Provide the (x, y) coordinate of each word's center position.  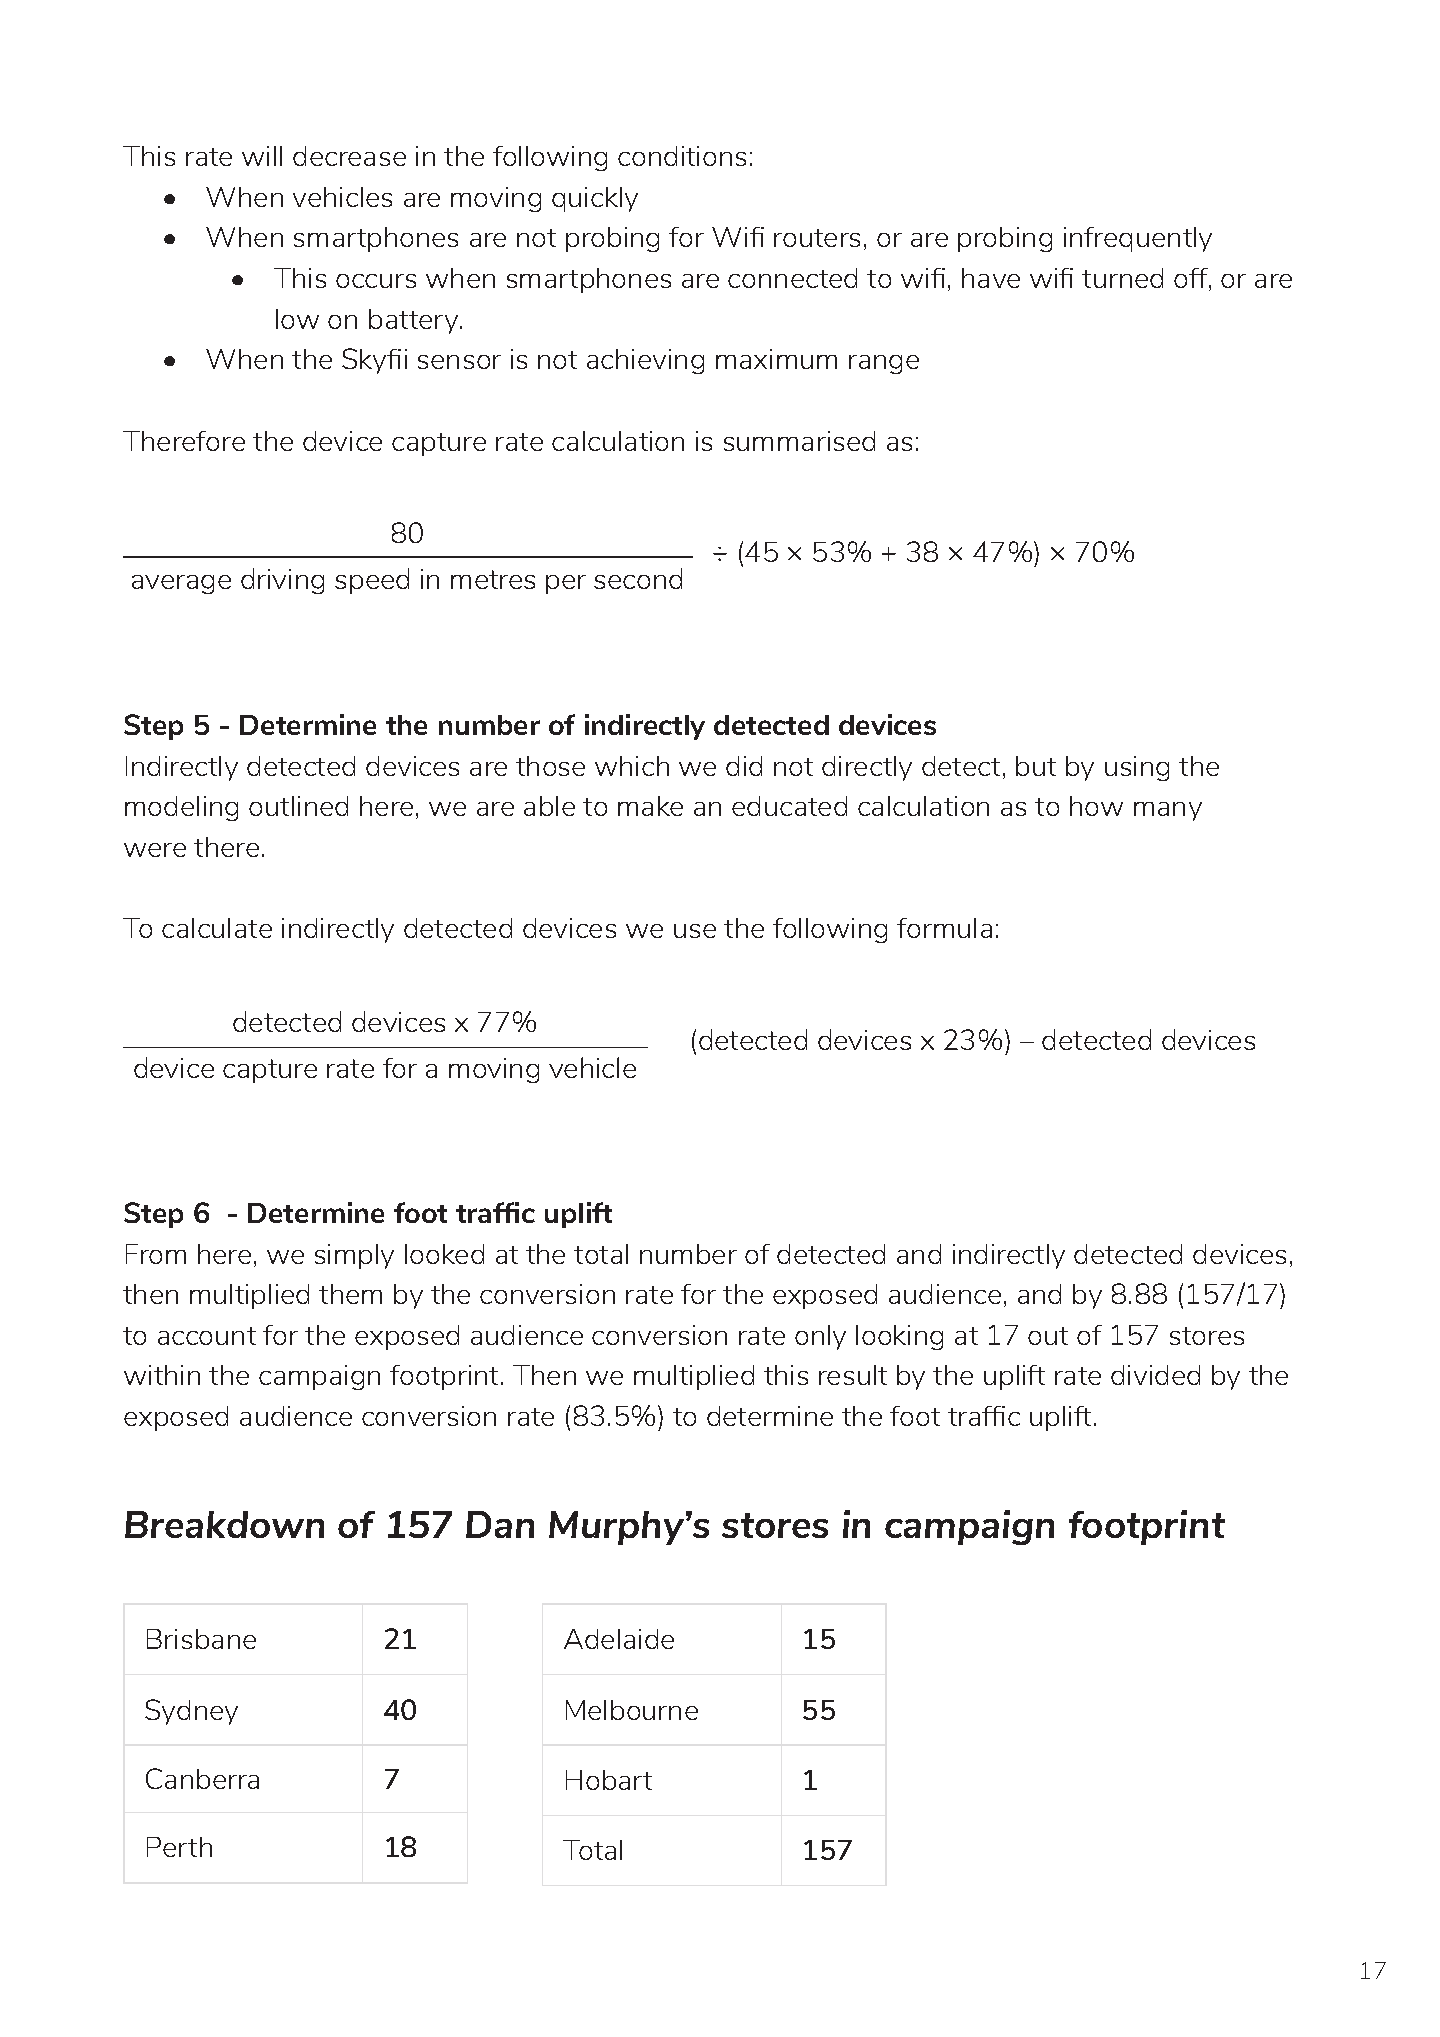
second (638, 578)
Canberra (202, 1778)
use (695, 931)
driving (282, 581)
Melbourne (632, 1710)
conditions (682, 156)
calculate (217, 928)
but (1036, 766)
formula (944, 928)
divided (1155, 1375)
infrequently (1138, 239)
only (820, 1337)
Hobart (609, 1780)
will (262, 156)
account (207, 1336)
